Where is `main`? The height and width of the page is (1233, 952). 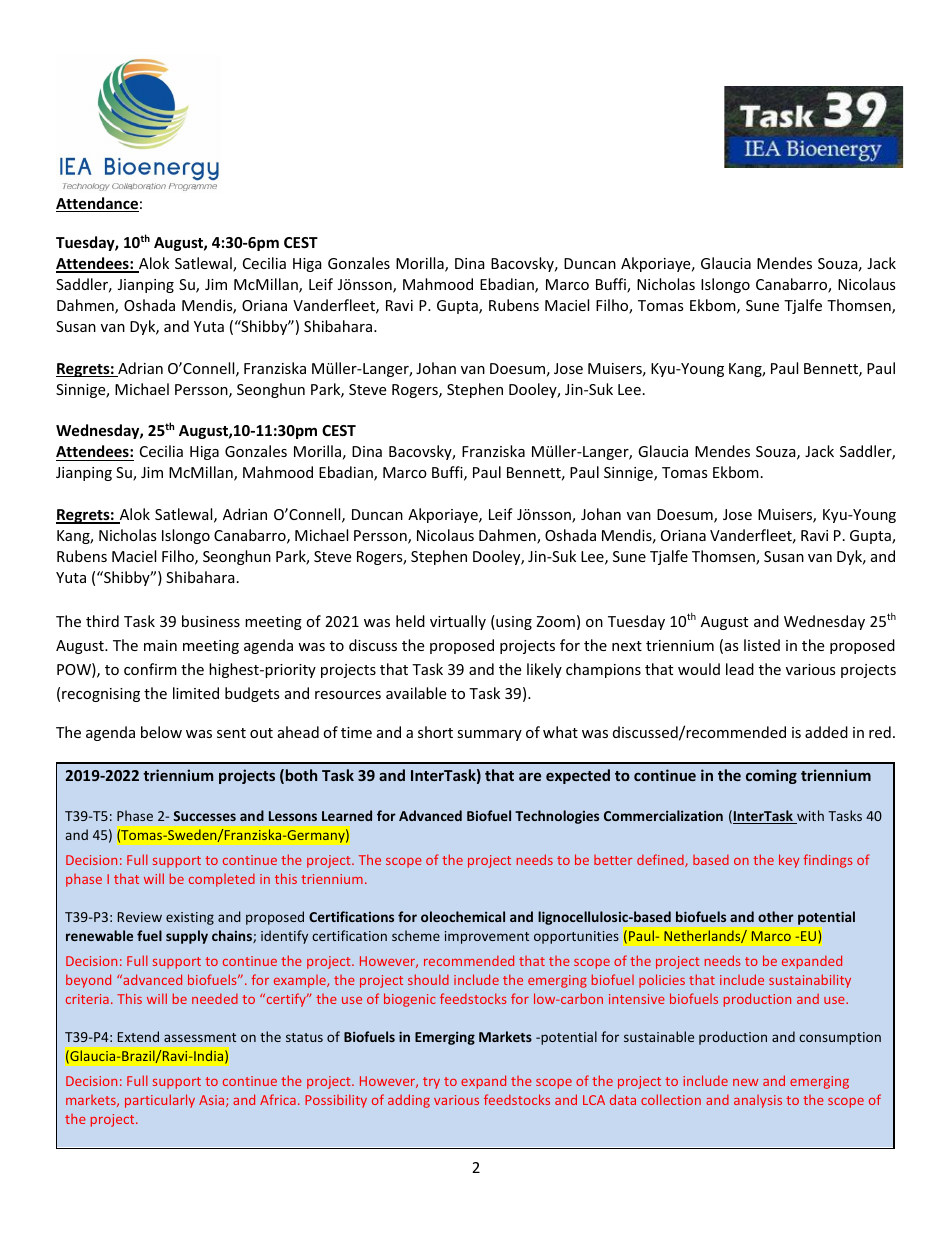
main is located at coordinates (160, 645).
